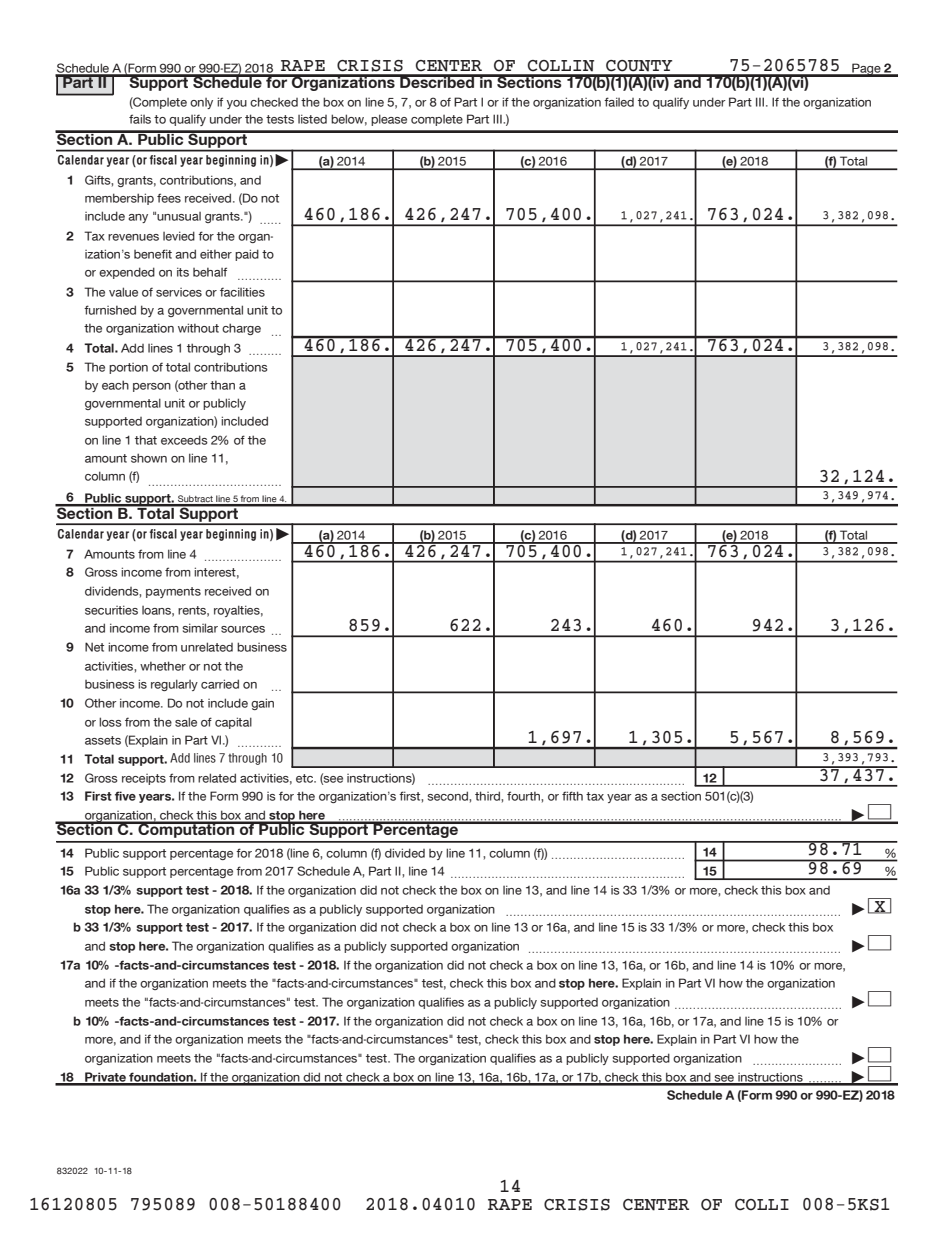 This screenshot has width=952, height=1233. I want to click on exceeds, so click(184, 440).
